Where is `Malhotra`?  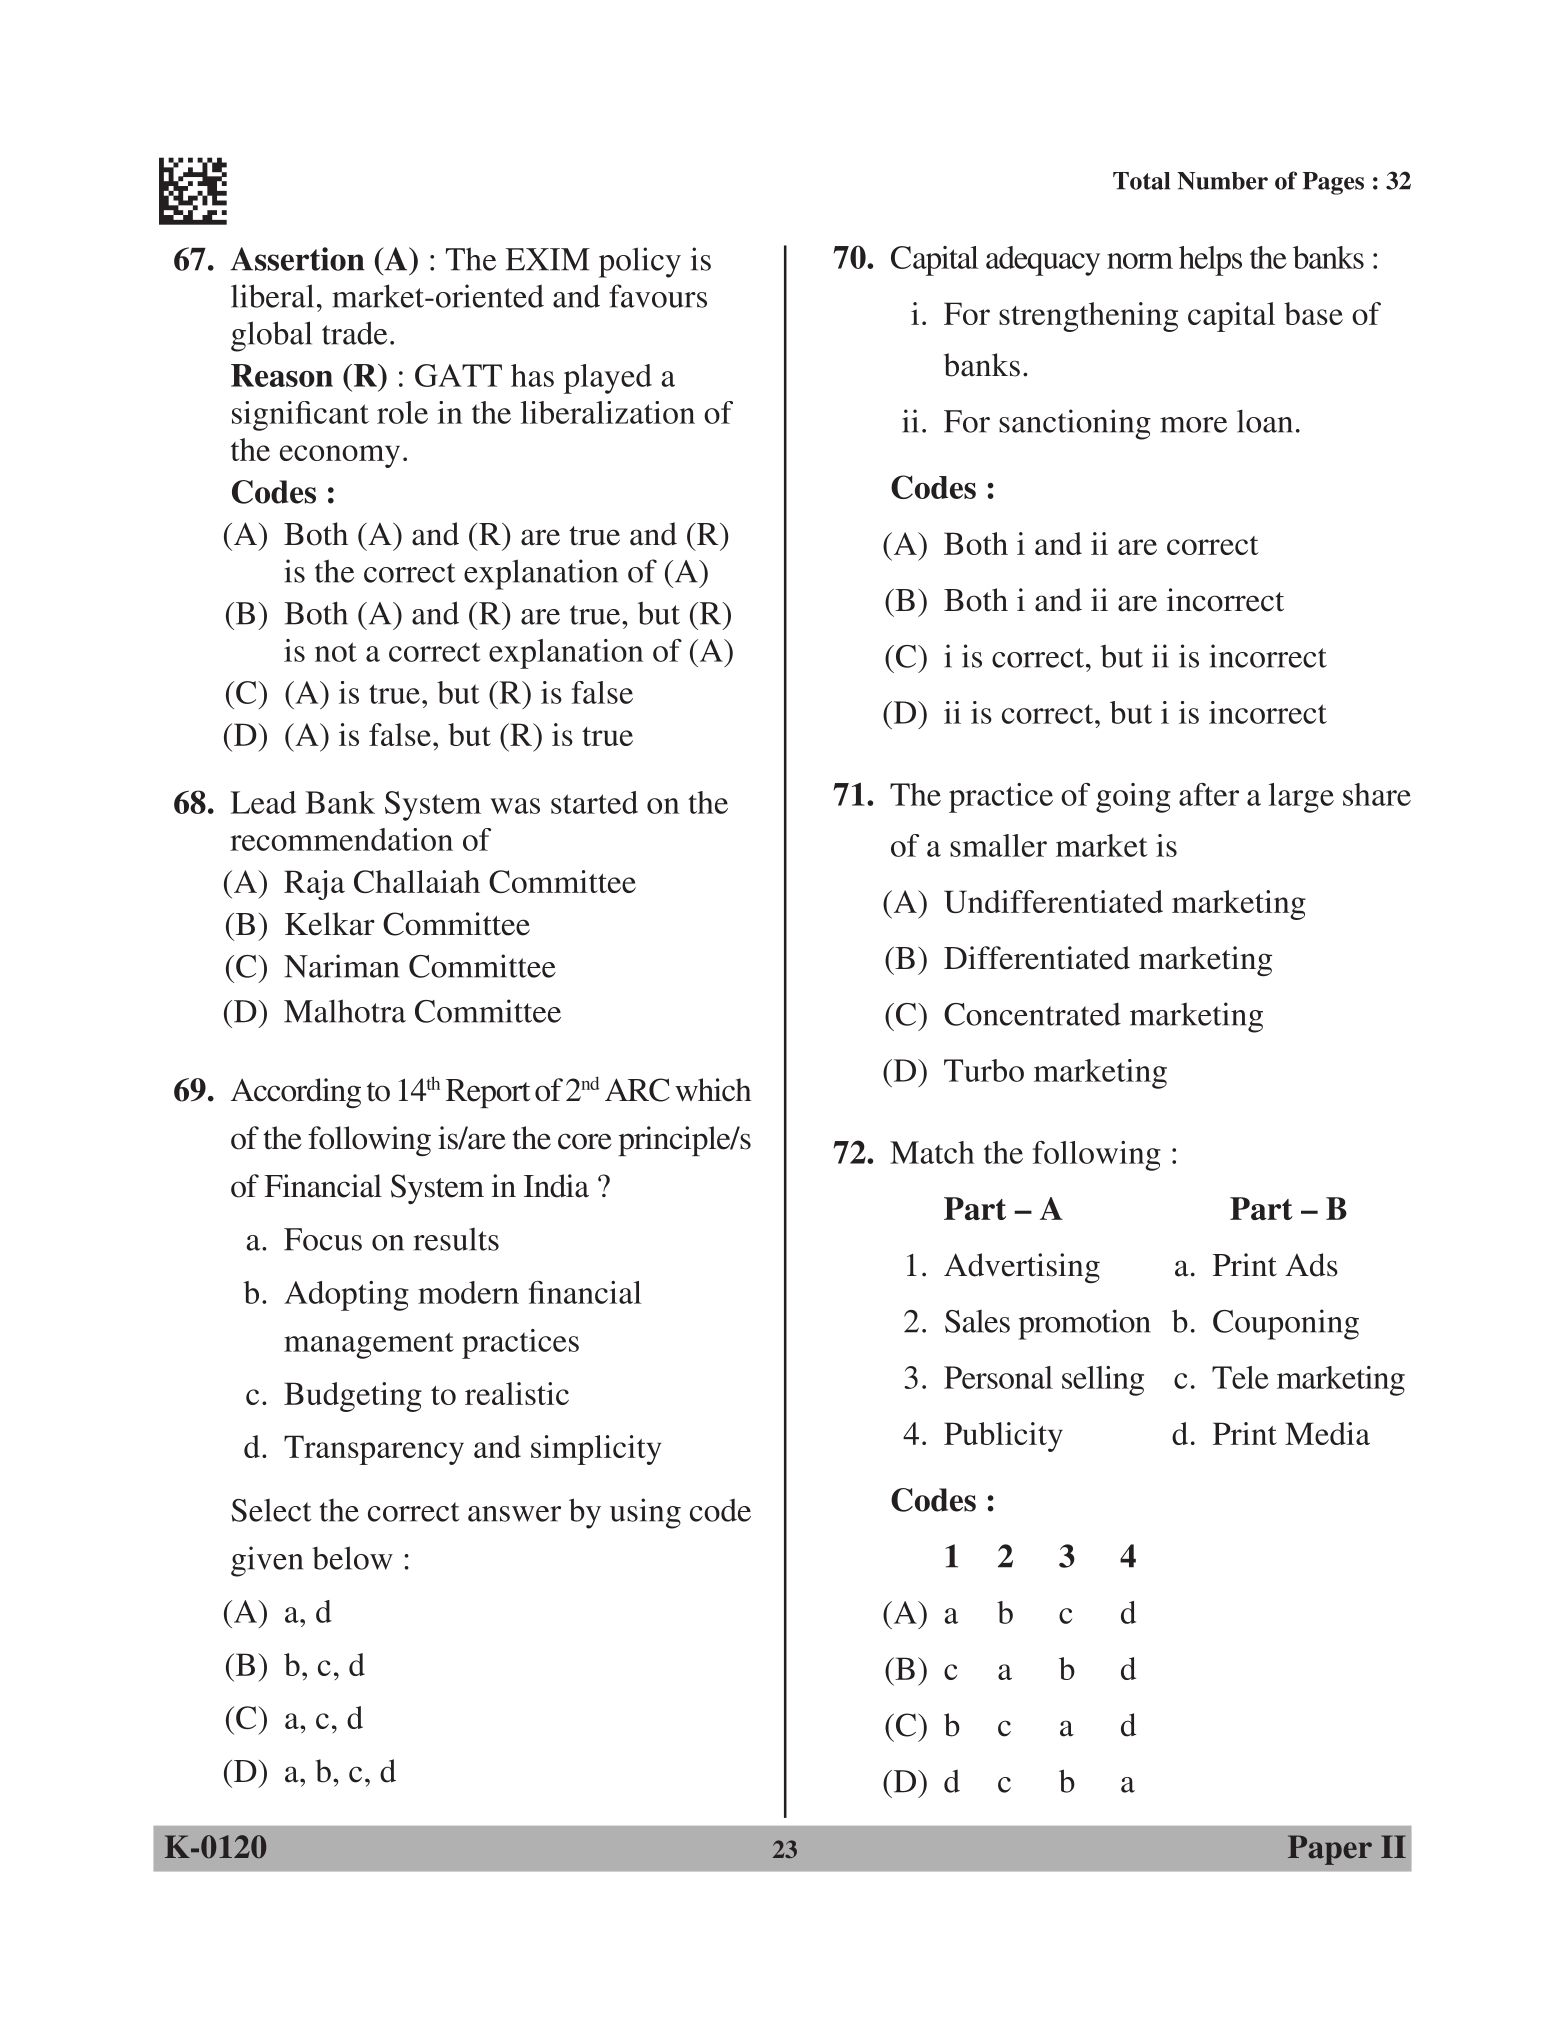 Malhotra is located at coordinates (345, 1011).
